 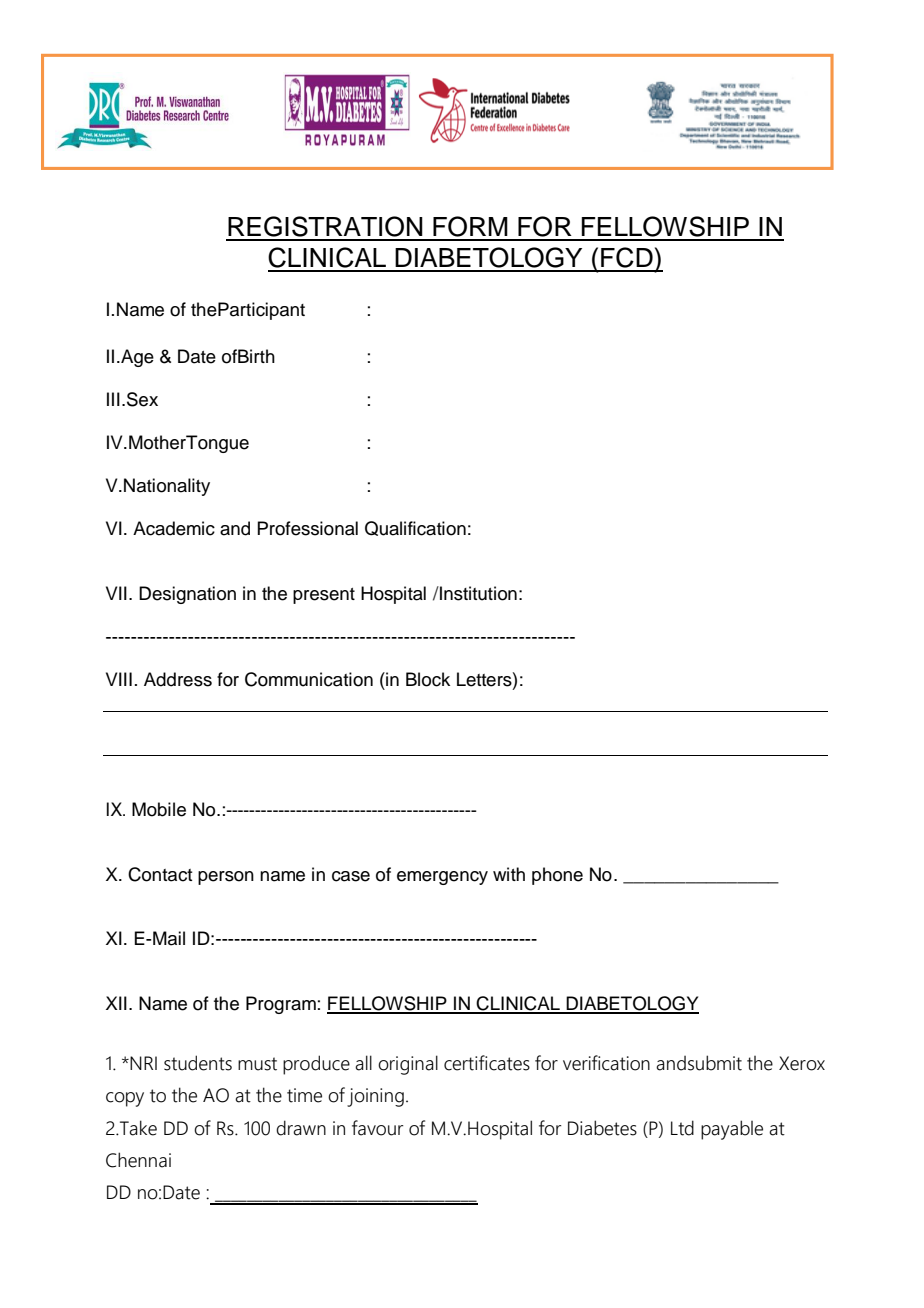 What do you see at coordinates (802, 1063) in the screenshot?
I see `Xerox` at bounding box center [802, 1063].
